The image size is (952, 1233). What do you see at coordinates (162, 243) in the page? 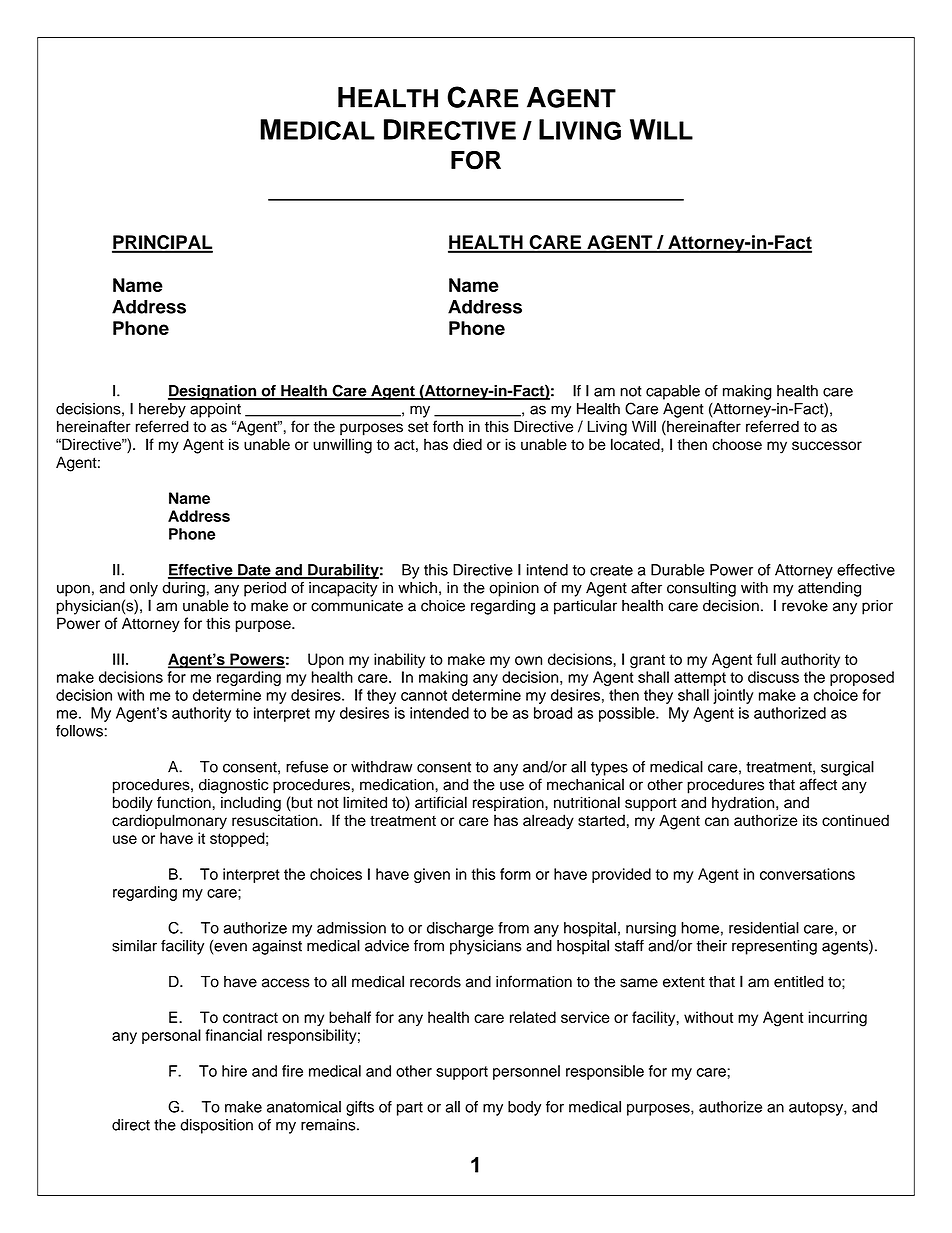
I see `PRINCIPAL` at bounding box center [162, 243].
